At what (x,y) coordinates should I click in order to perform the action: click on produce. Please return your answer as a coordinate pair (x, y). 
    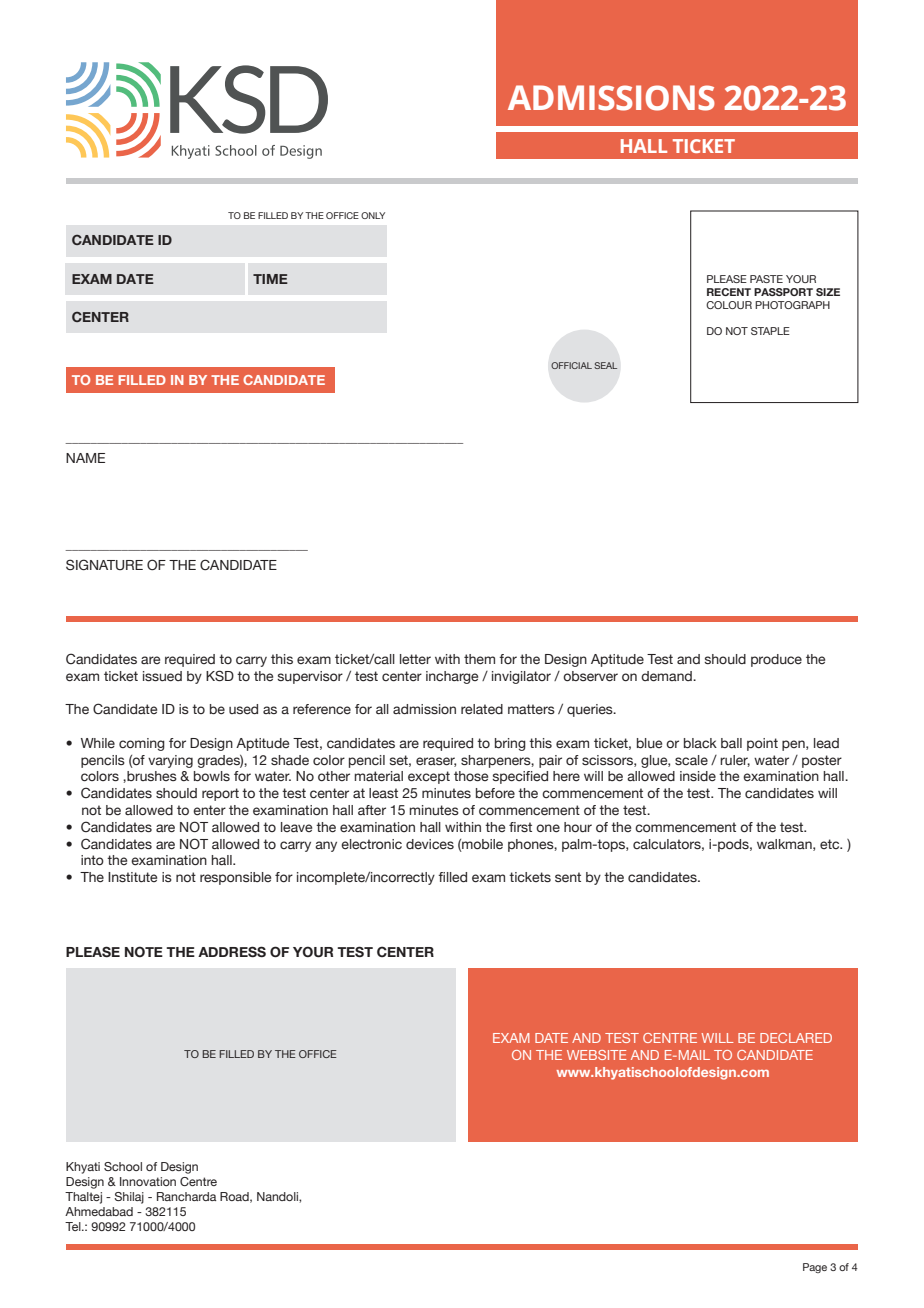
    Looking at the image, I should click on (776, 660).
